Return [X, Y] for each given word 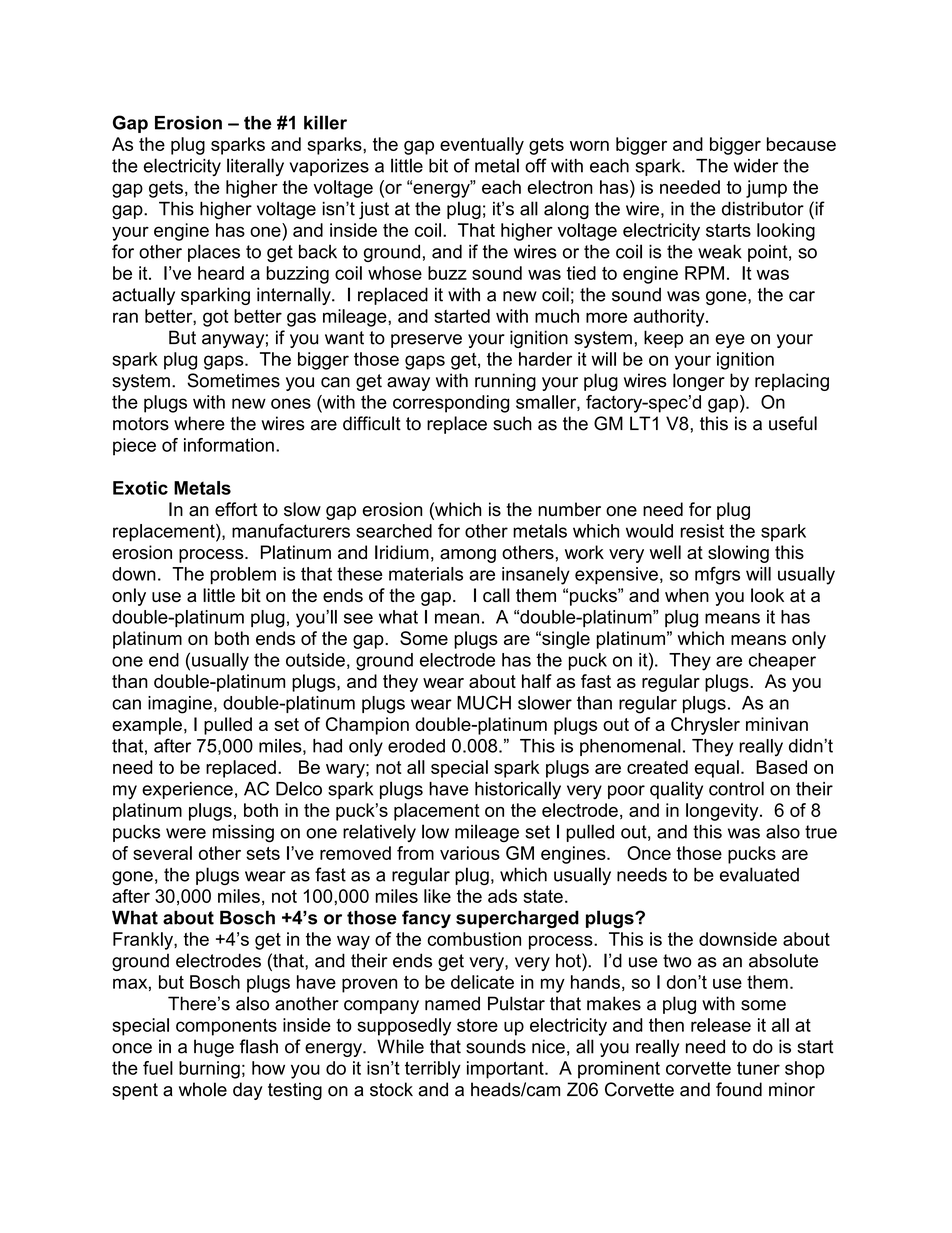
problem [243, 576]
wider [756, 166]
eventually [482, 146]
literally [255, 167]
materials [426, 574]
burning [209, 1070]
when [687, 595]
